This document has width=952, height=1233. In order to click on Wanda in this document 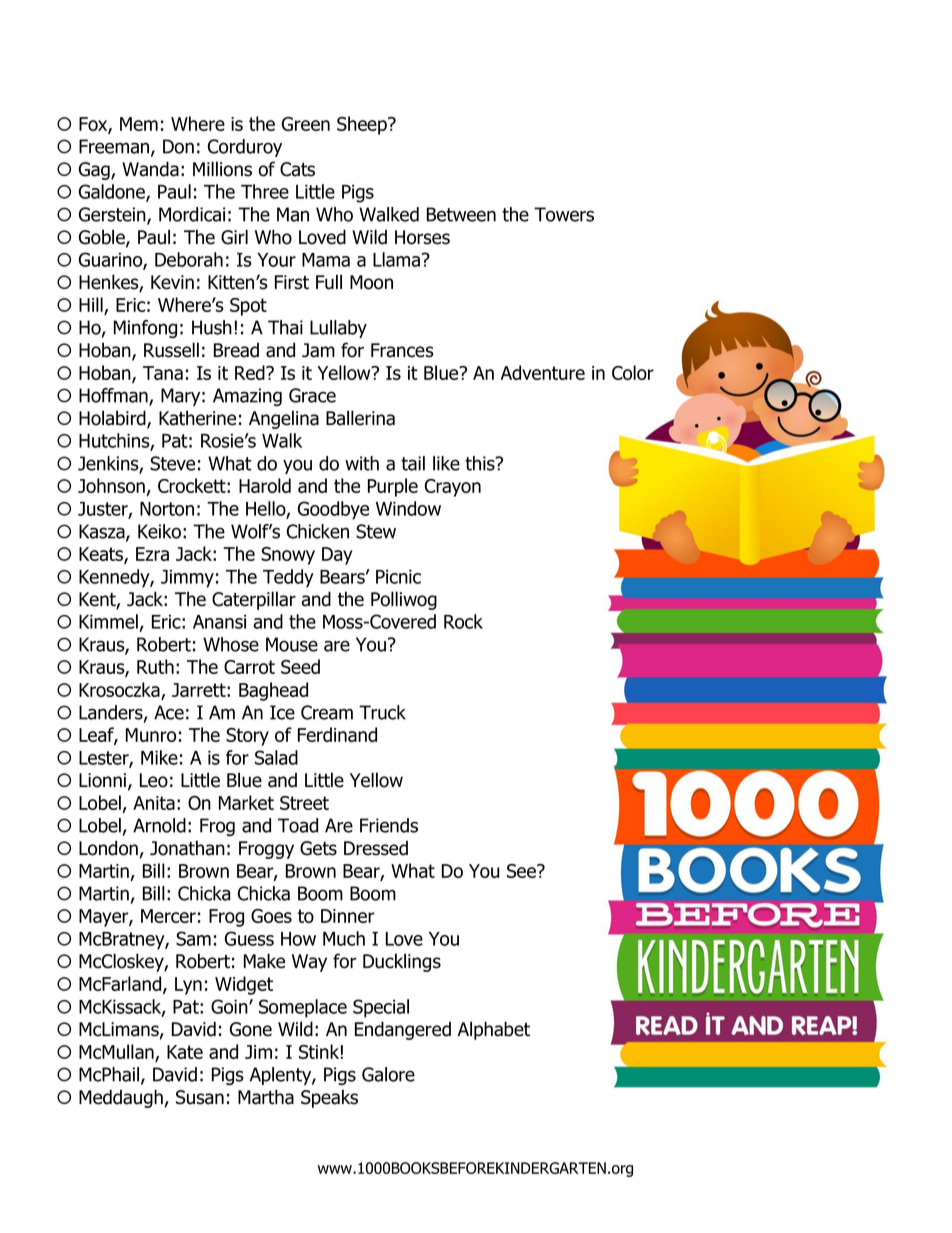, I will do `click(150, 169)`.
